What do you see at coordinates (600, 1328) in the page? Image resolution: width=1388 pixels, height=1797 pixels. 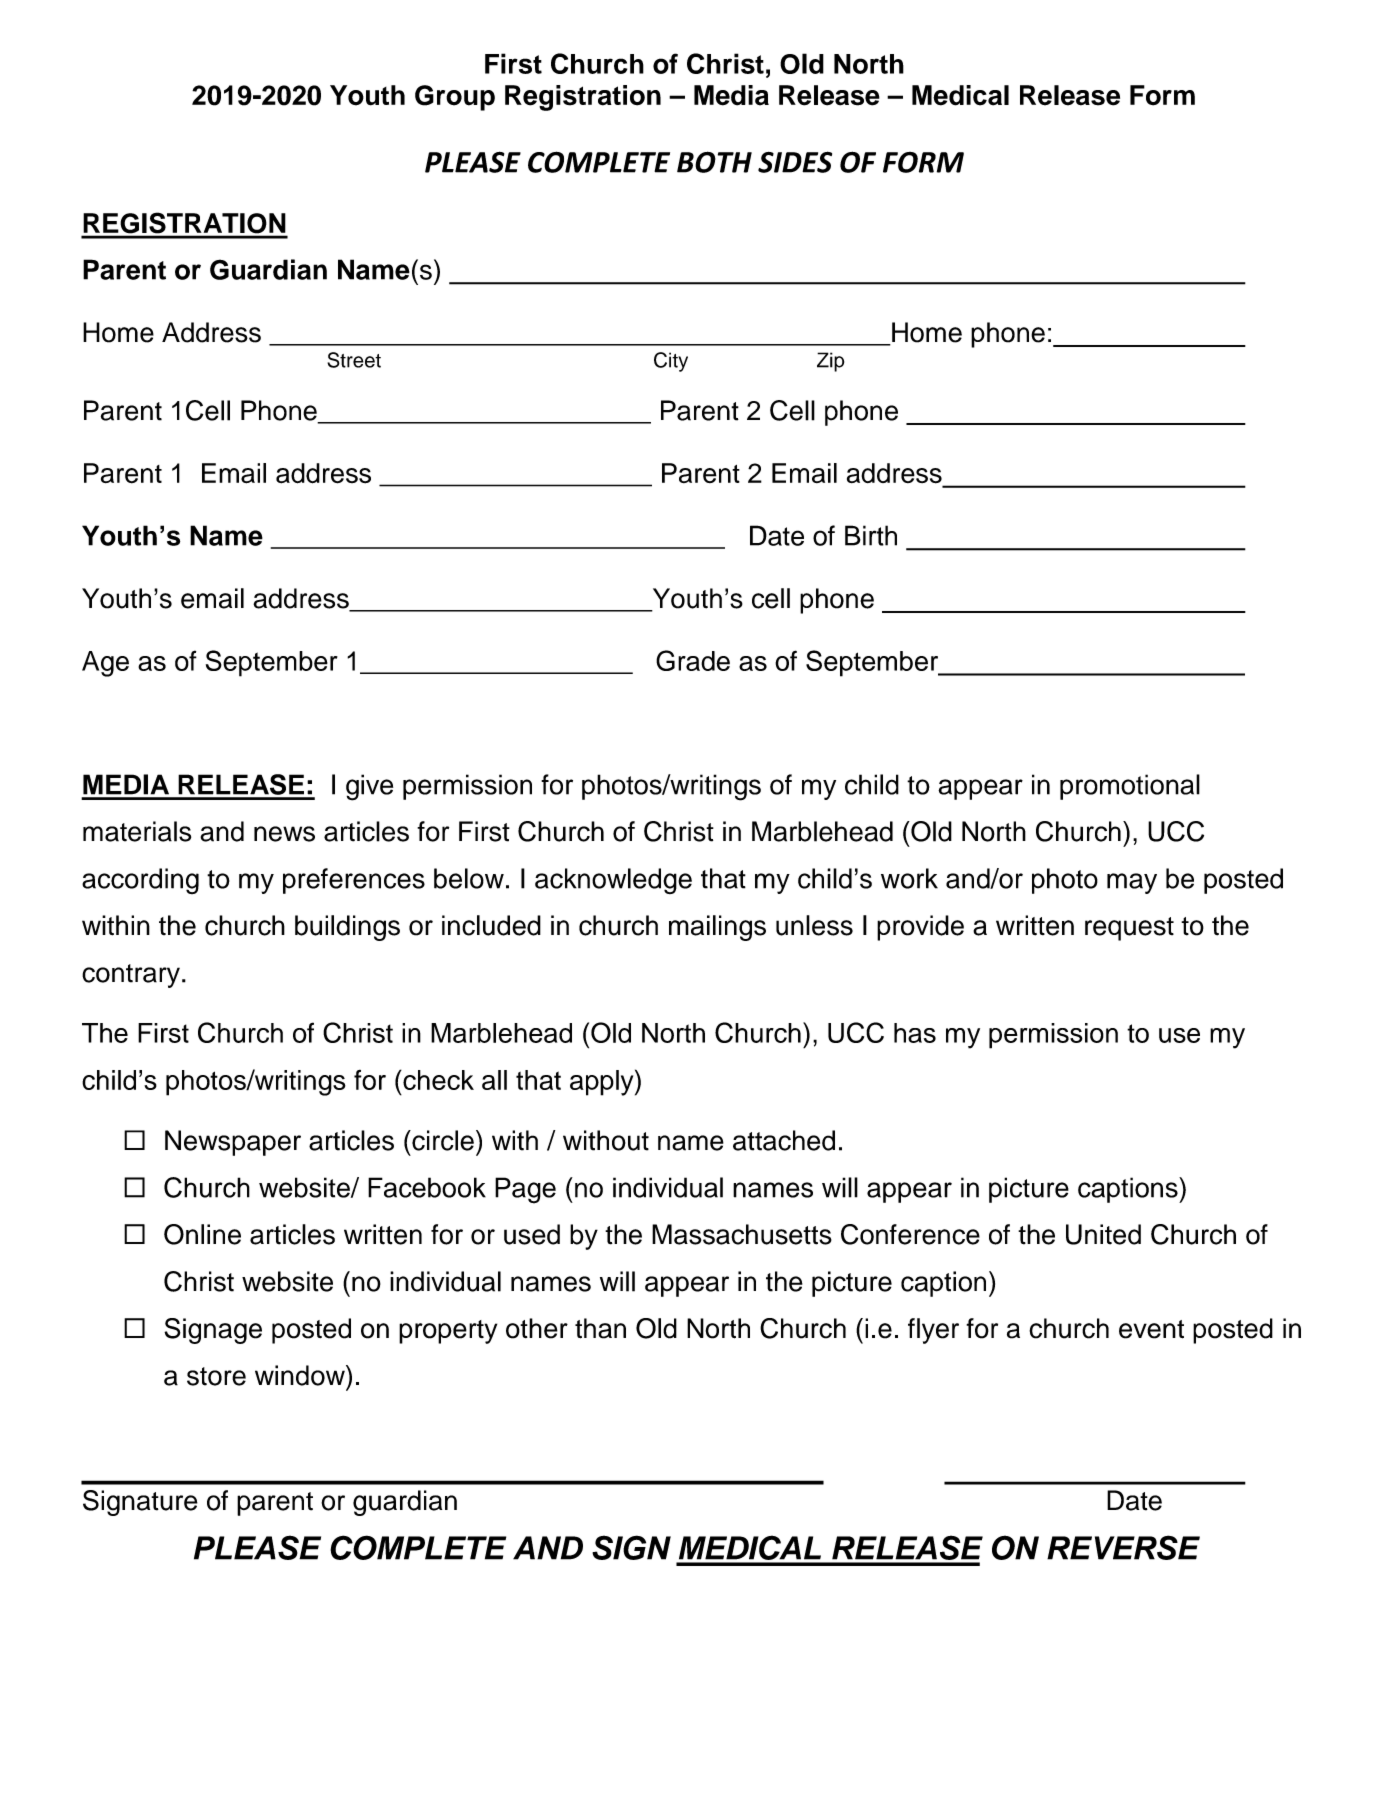 I see `than` at bounding box center [600, 1328].
